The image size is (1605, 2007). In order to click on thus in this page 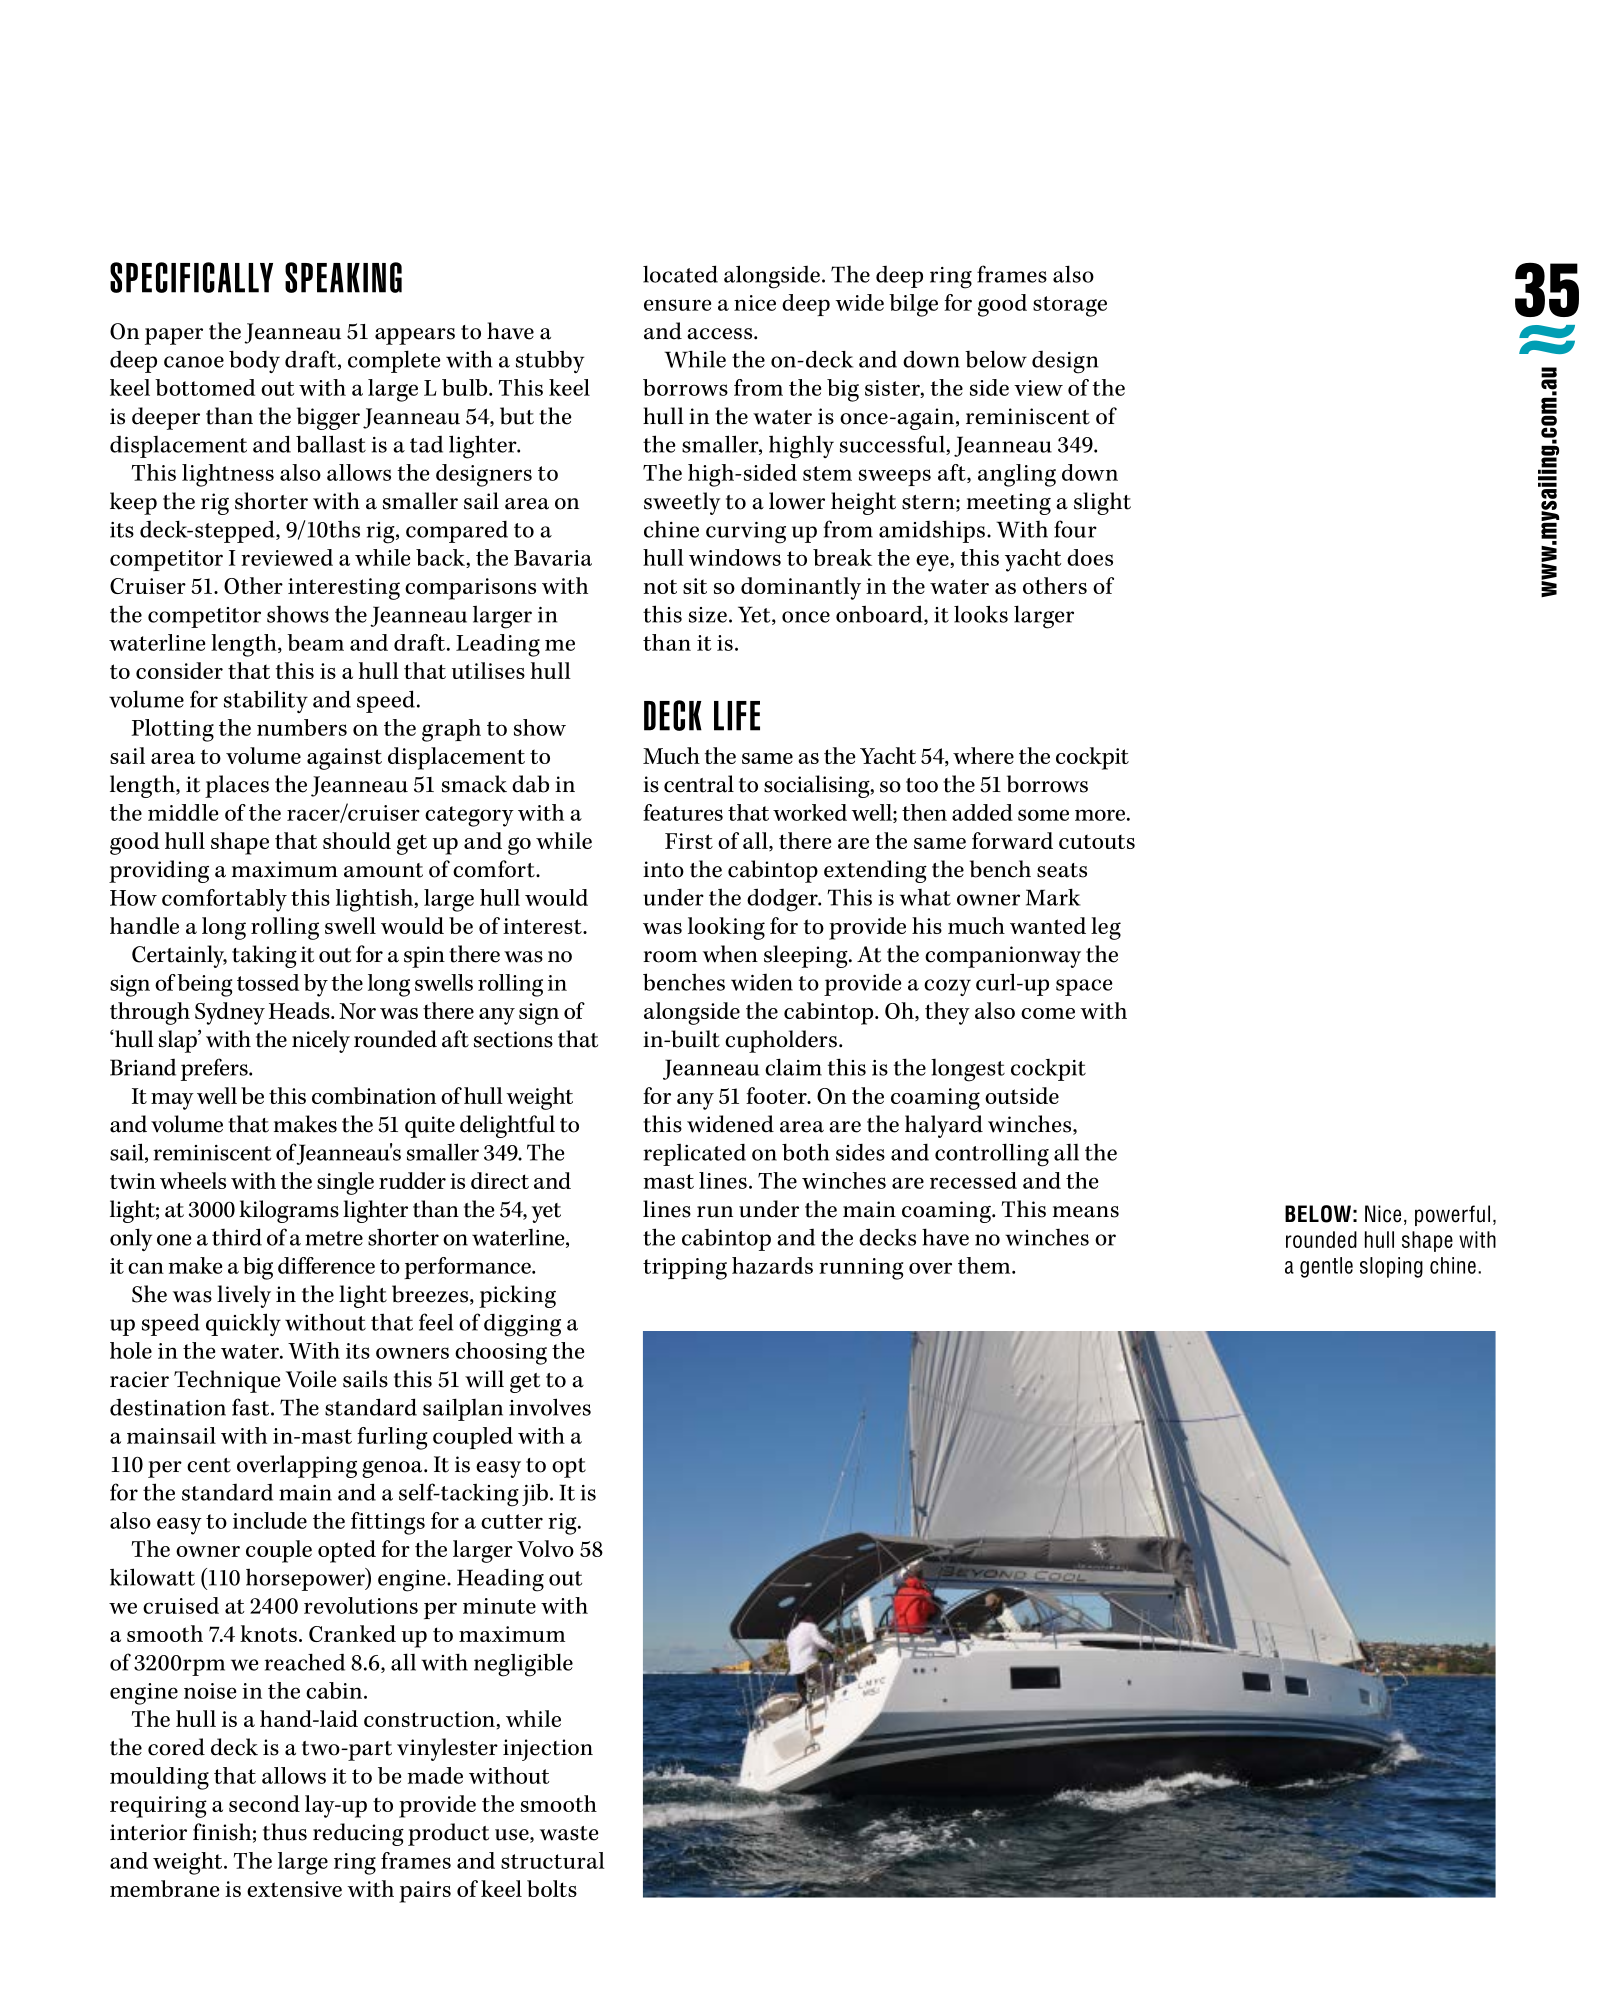, I will do `click(285, 1832)`.
